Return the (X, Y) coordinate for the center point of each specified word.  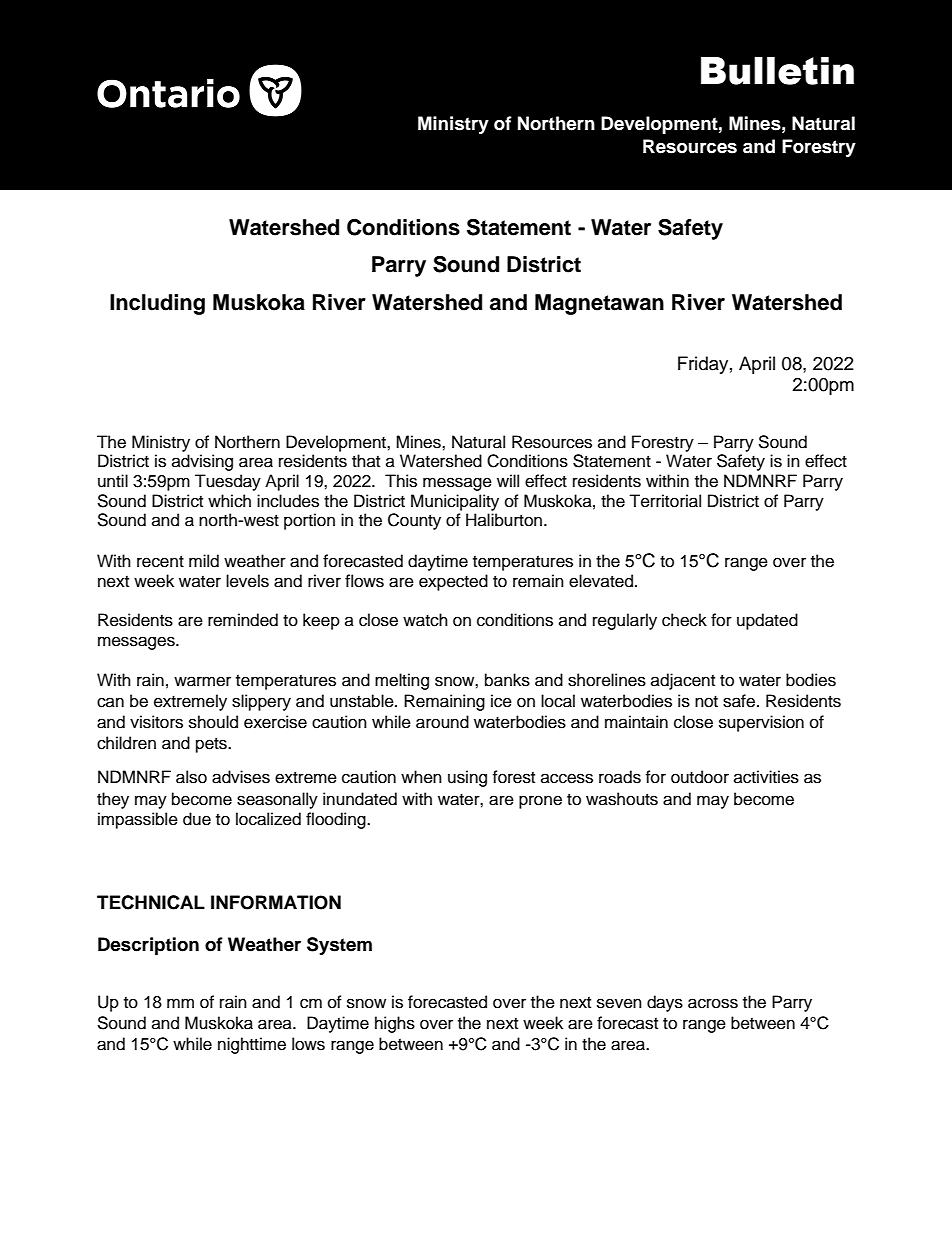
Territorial (665, 501)
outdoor (700, 777)
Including (157, 304)
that (366, 460)
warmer (202, 681)
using (467, 778)
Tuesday (228, 482)
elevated (602, 581)
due (197, 819)
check (684, 620)
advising (202, 462)
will (508, 480)
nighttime (252, 1045)
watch (425, 620)
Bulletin (777, 71)
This (401, 481)
